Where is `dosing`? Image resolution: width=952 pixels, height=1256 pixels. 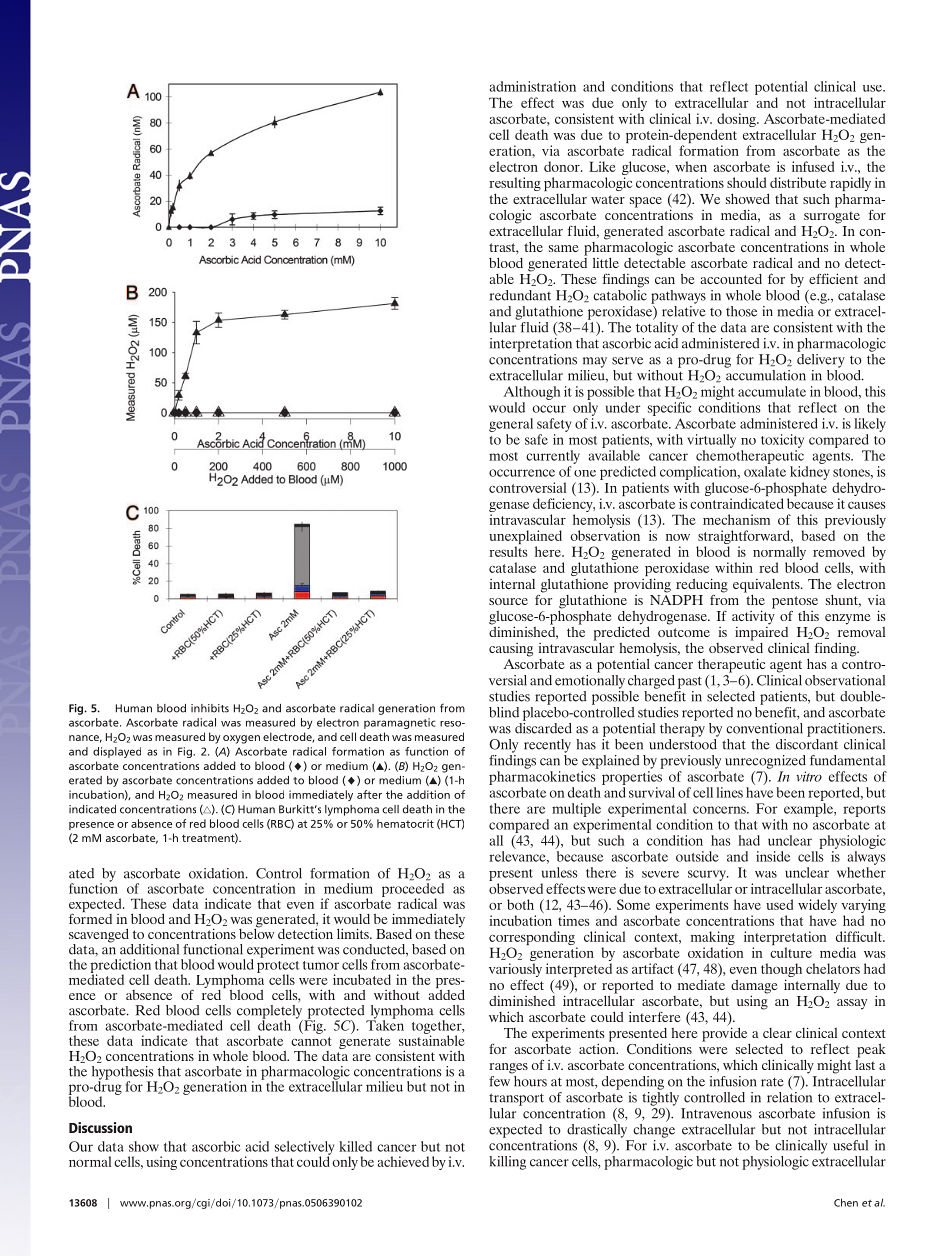 dosing is located at coordinates (737, 121).
